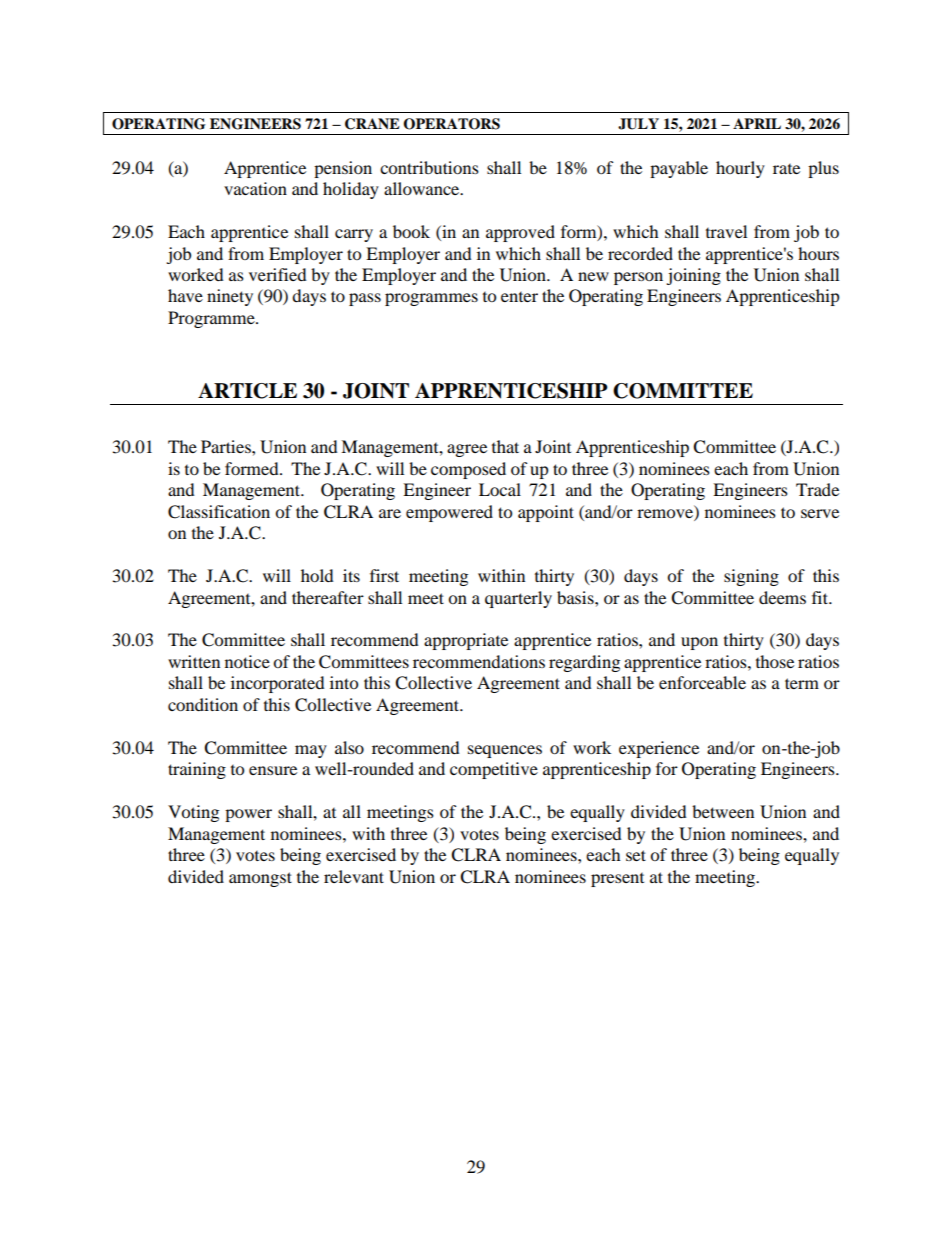  I want to click on Trade, so click(817, 489).
